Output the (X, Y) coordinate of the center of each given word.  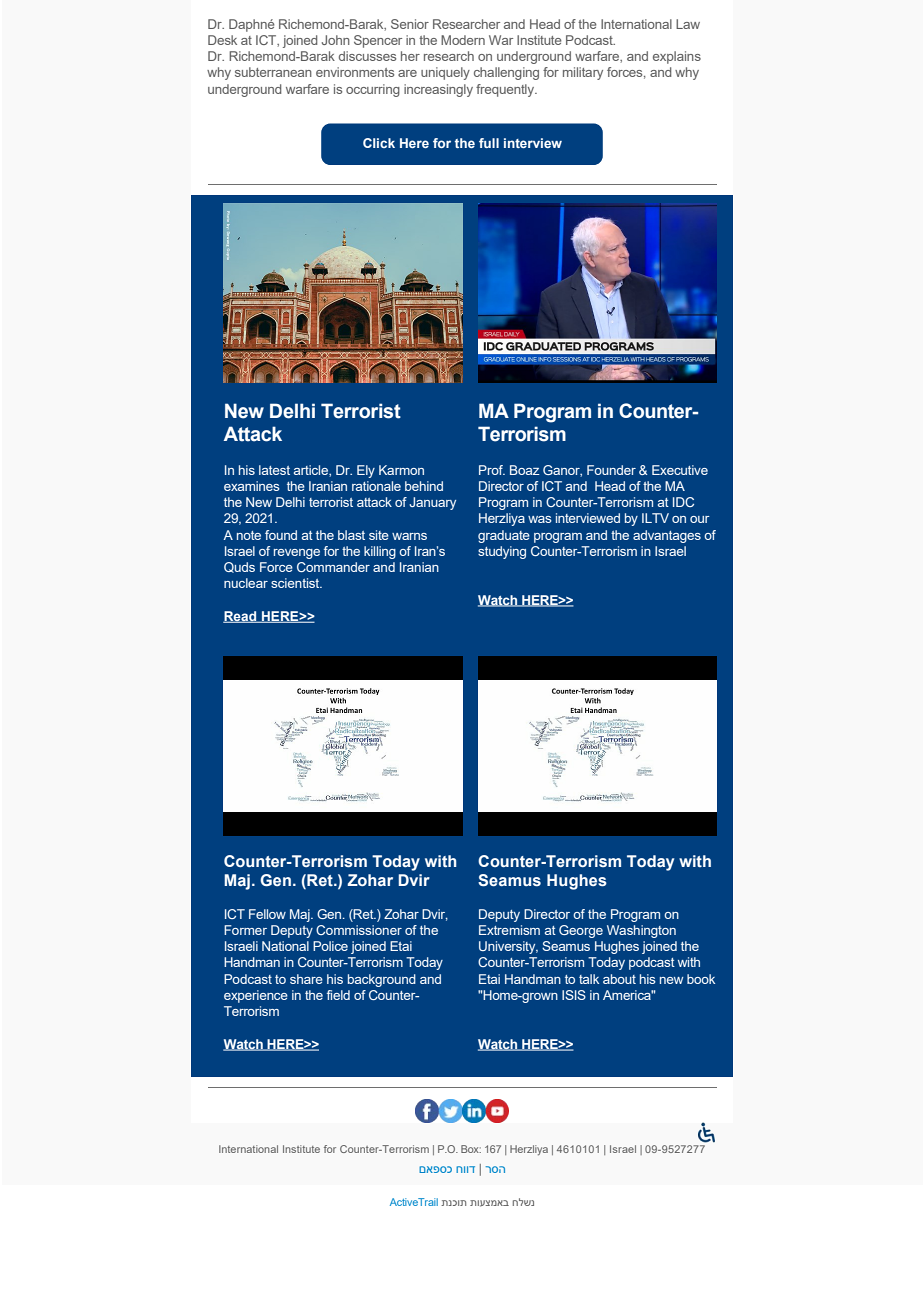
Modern (463, 40)
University (508, 947)
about (619, 979)
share (306, 979)
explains (677, 57)
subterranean (273, 72)
